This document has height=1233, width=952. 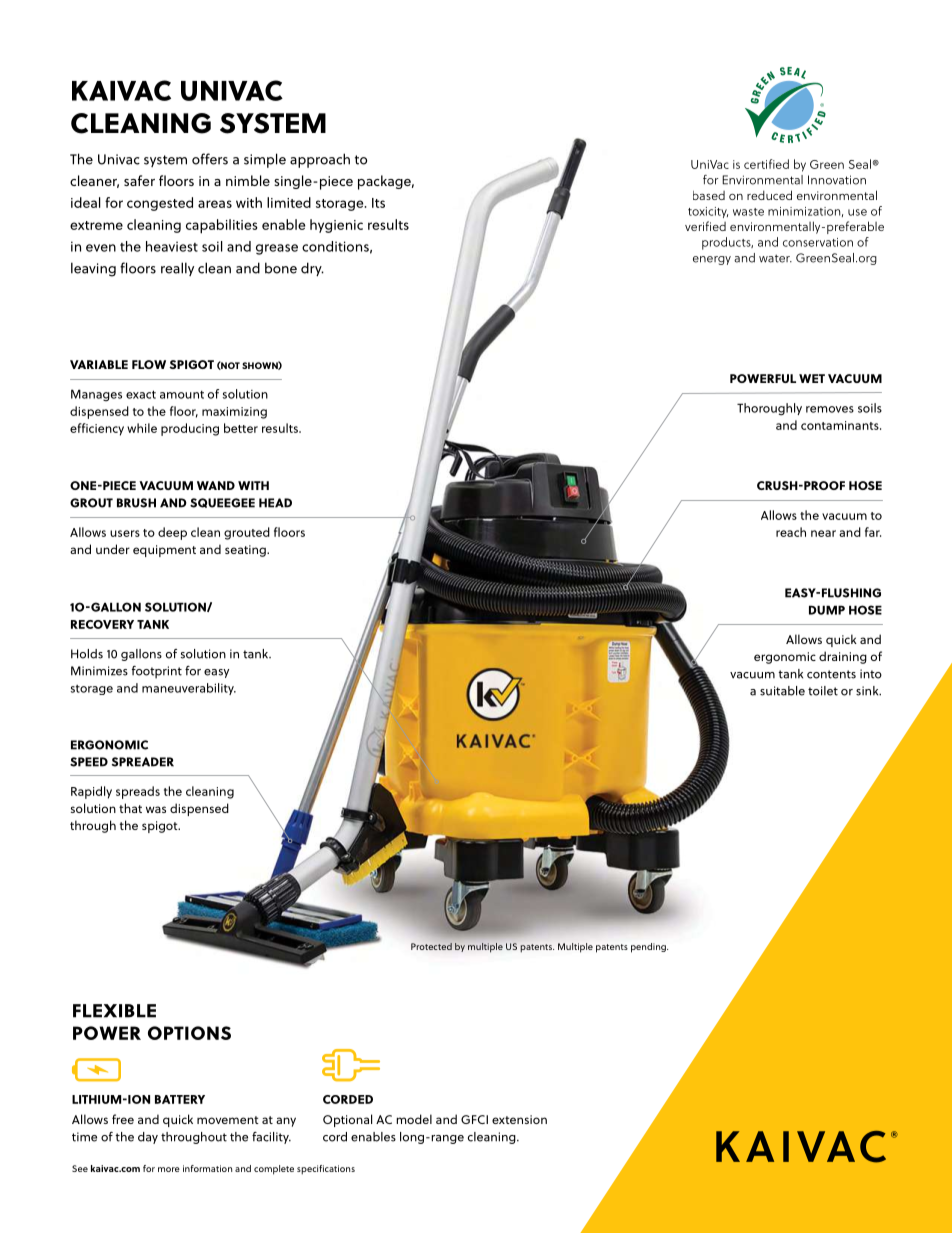 What do you see at coordinates (474, 1119) in the document?
I see `GFCI` at bounding box center [474, 1119].
